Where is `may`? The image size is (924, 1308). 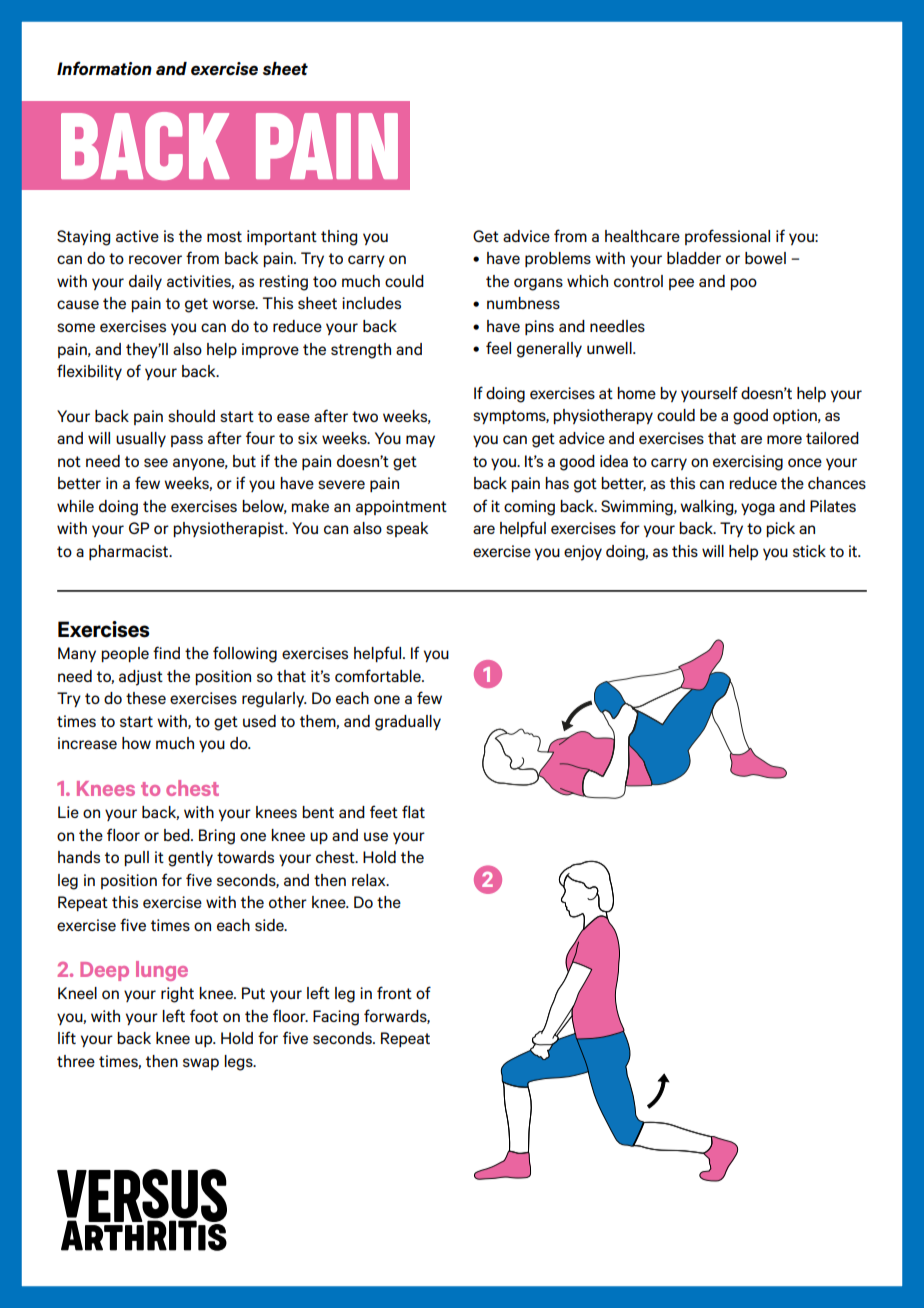 may is located at coordinates (420, 441).
